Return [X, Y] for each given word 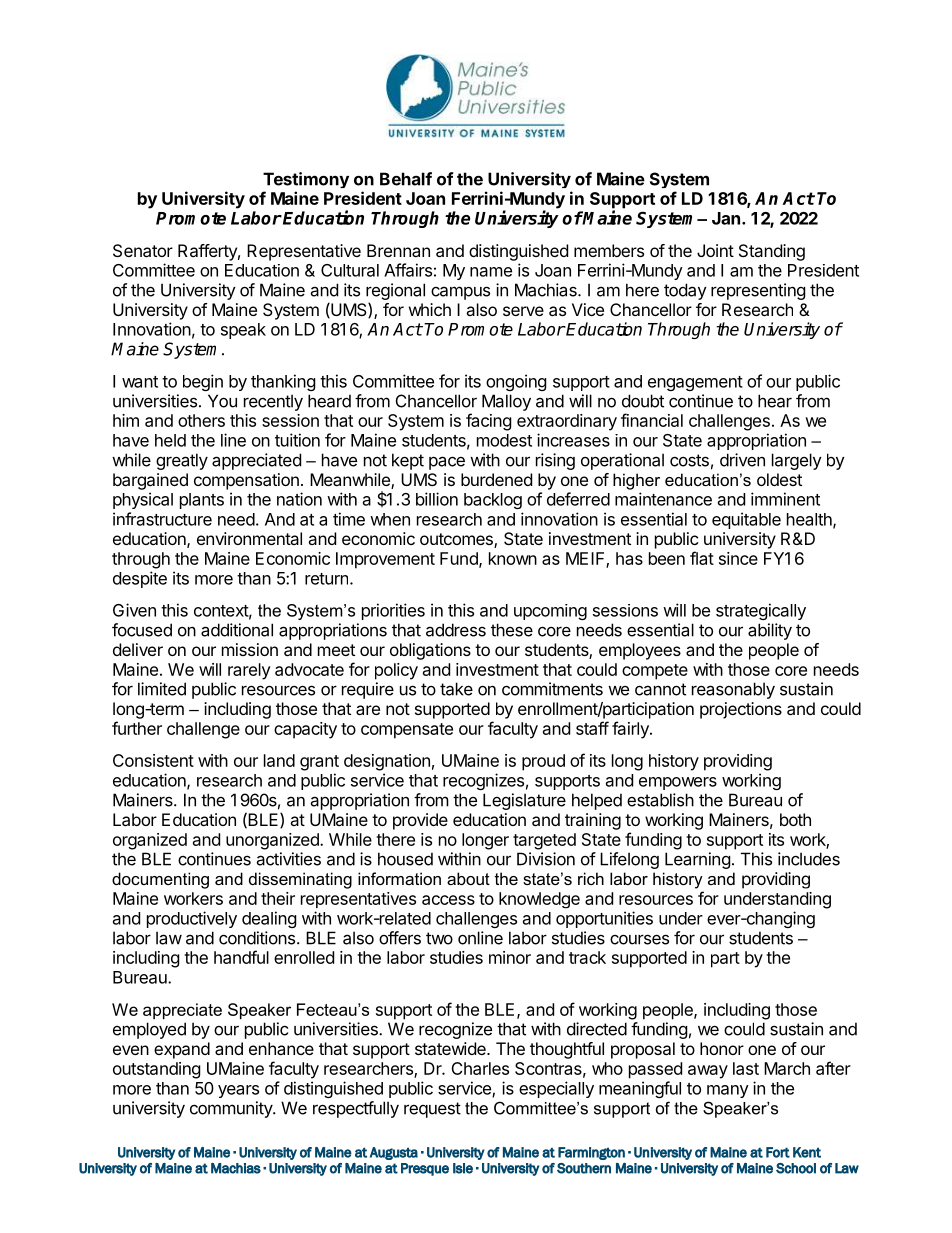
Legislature [524, 801]
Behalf [406, 179]
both [795, 819]
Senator [143, 250]
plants [202, 501]
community [232, 1109]
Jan [726, 218]
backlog [493, 501]
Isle [463, 1168]
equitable [746, 520]
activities [288, 859]
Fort [778, 1152]
